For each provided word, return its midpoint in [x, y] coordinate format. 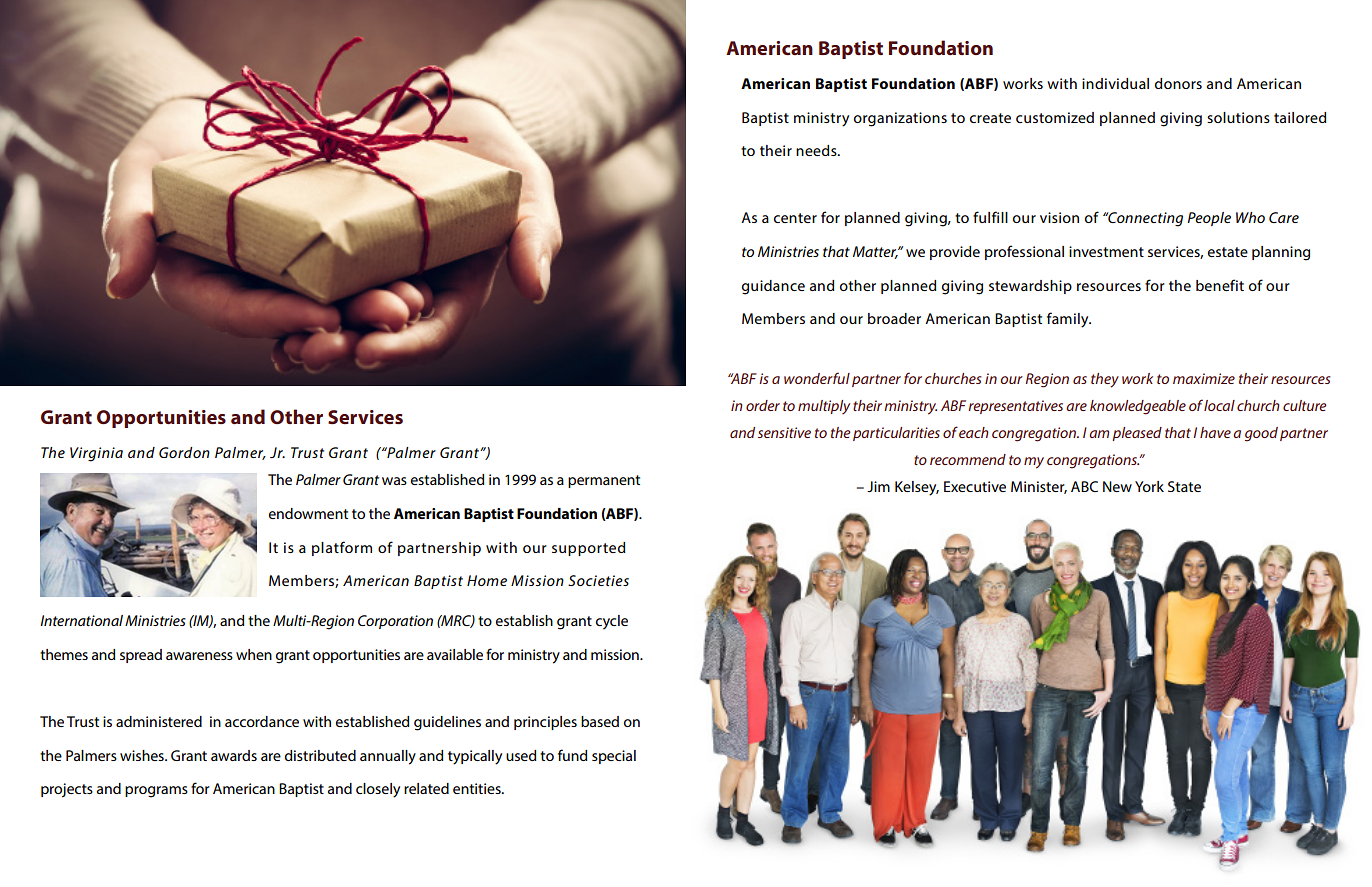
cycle [612, 622]
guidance [773, 287]
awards [234, 755]
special [614, 757]
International [81, 620]
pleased [1137, 434]
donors [1178, 83]
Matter [876, 252]
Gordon [184, 452]
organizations [900, 119]
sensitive [784, 432]
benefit [1220, 285]
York [1149, 486]
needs [817, 150]
